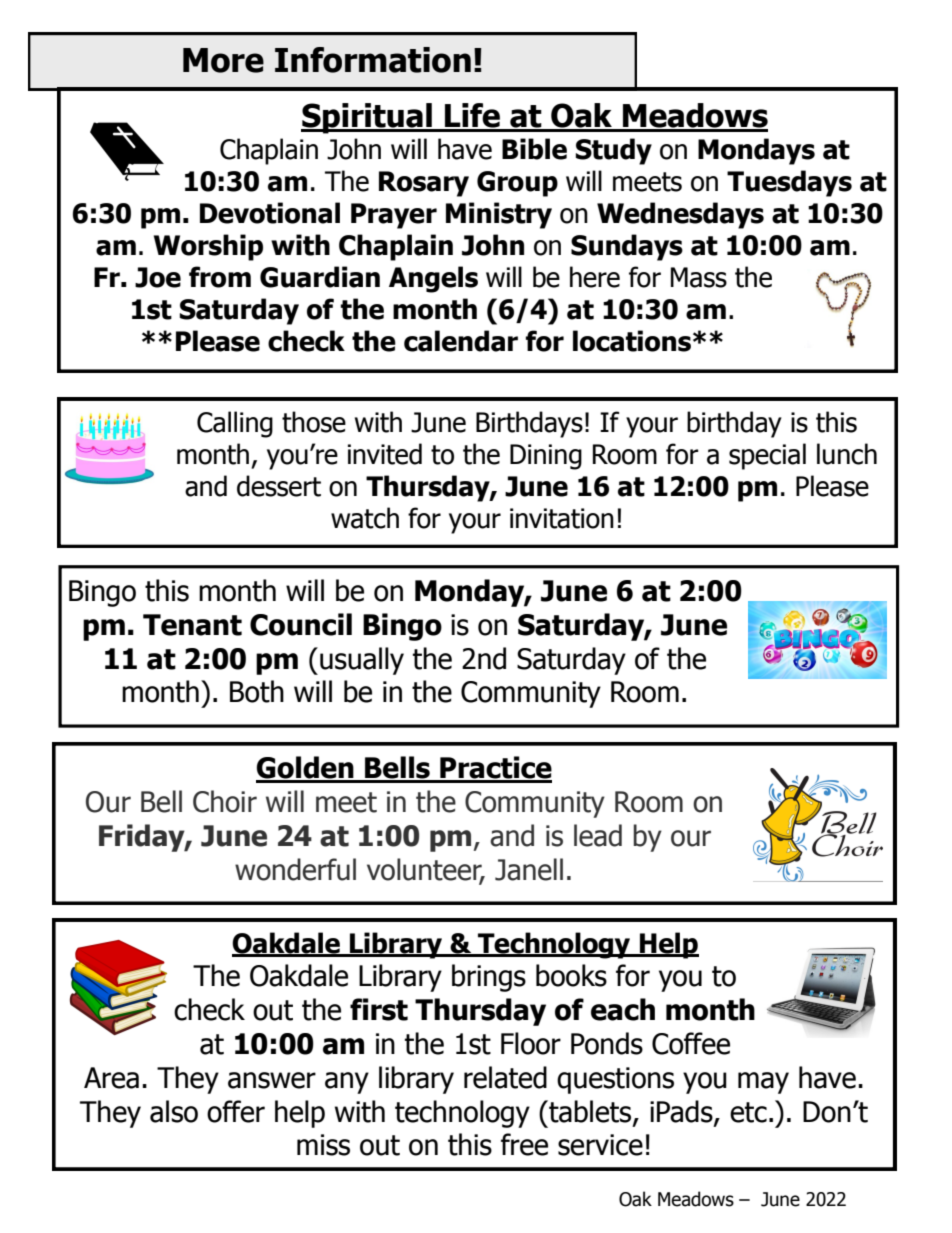  Describe the element at coordinates (174, 1111) in the screenshot. I see `also` at that location.
